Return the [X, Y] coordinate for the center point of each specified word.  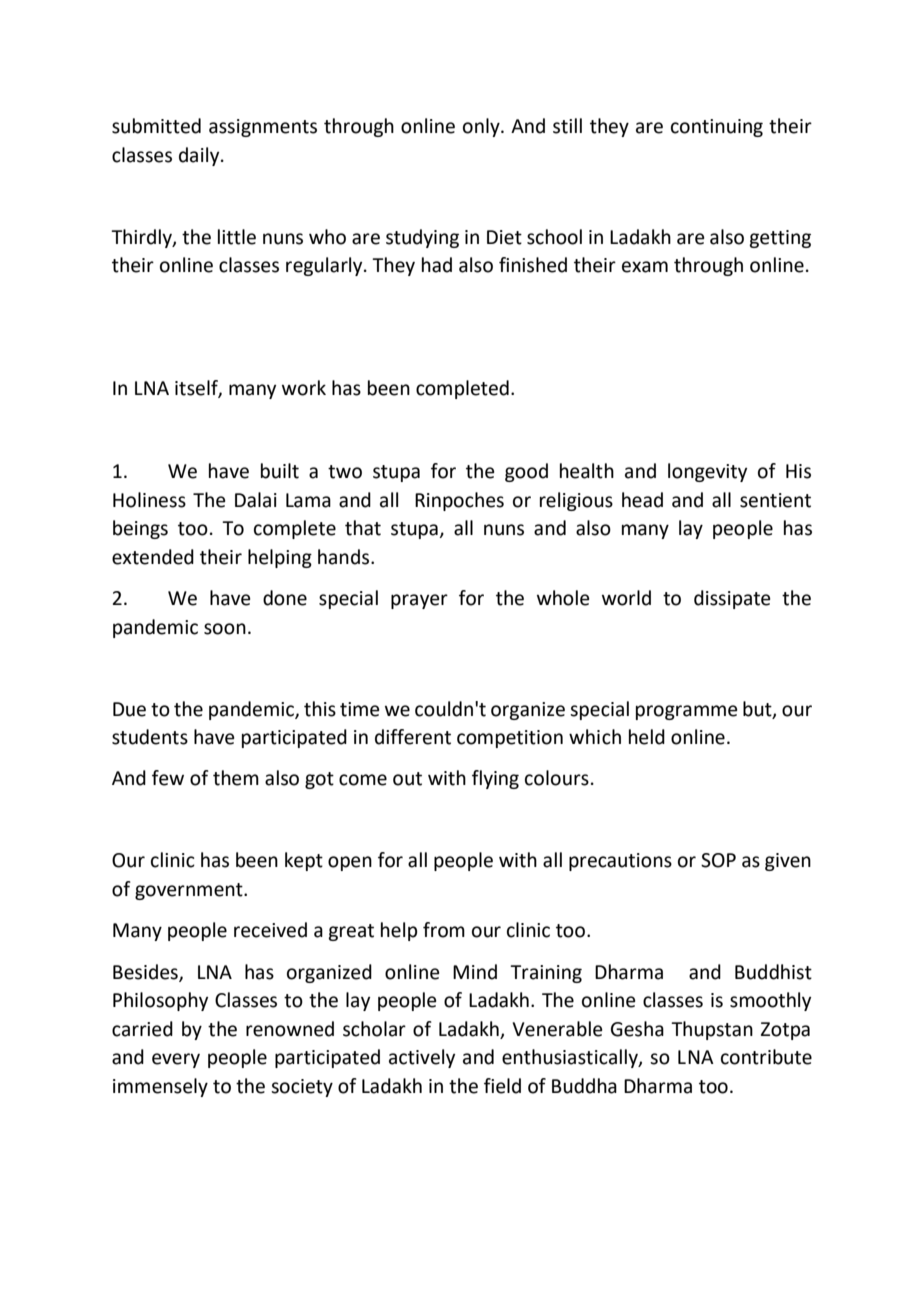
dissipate [732, 599]
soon [225, 629]
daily [200, 156]
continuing [717, 128]
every [176, 1060]
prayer [419, 601]
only [482, 127]
